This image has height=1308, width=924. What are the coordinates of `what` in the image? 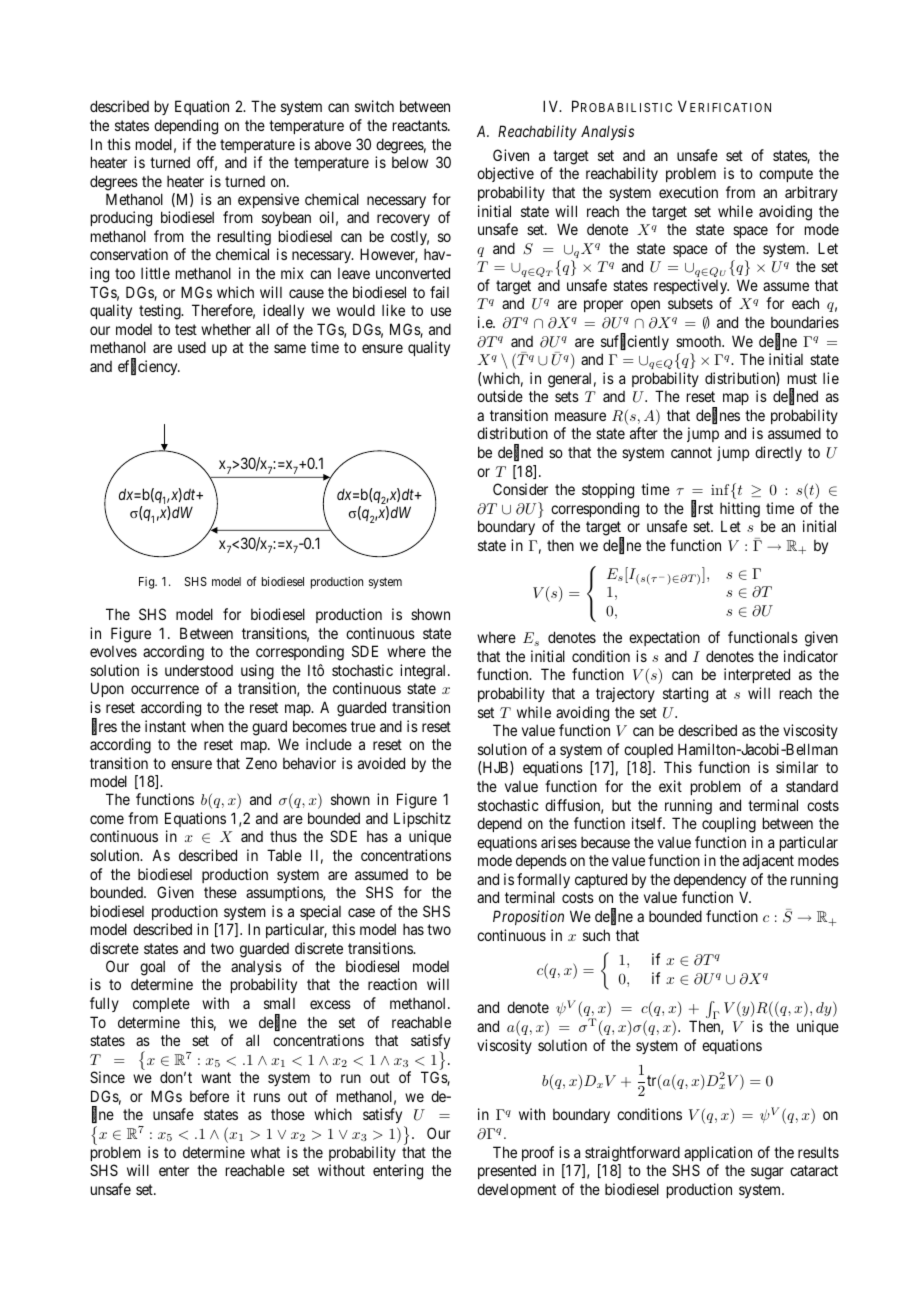 It's located at (265, 1152).
